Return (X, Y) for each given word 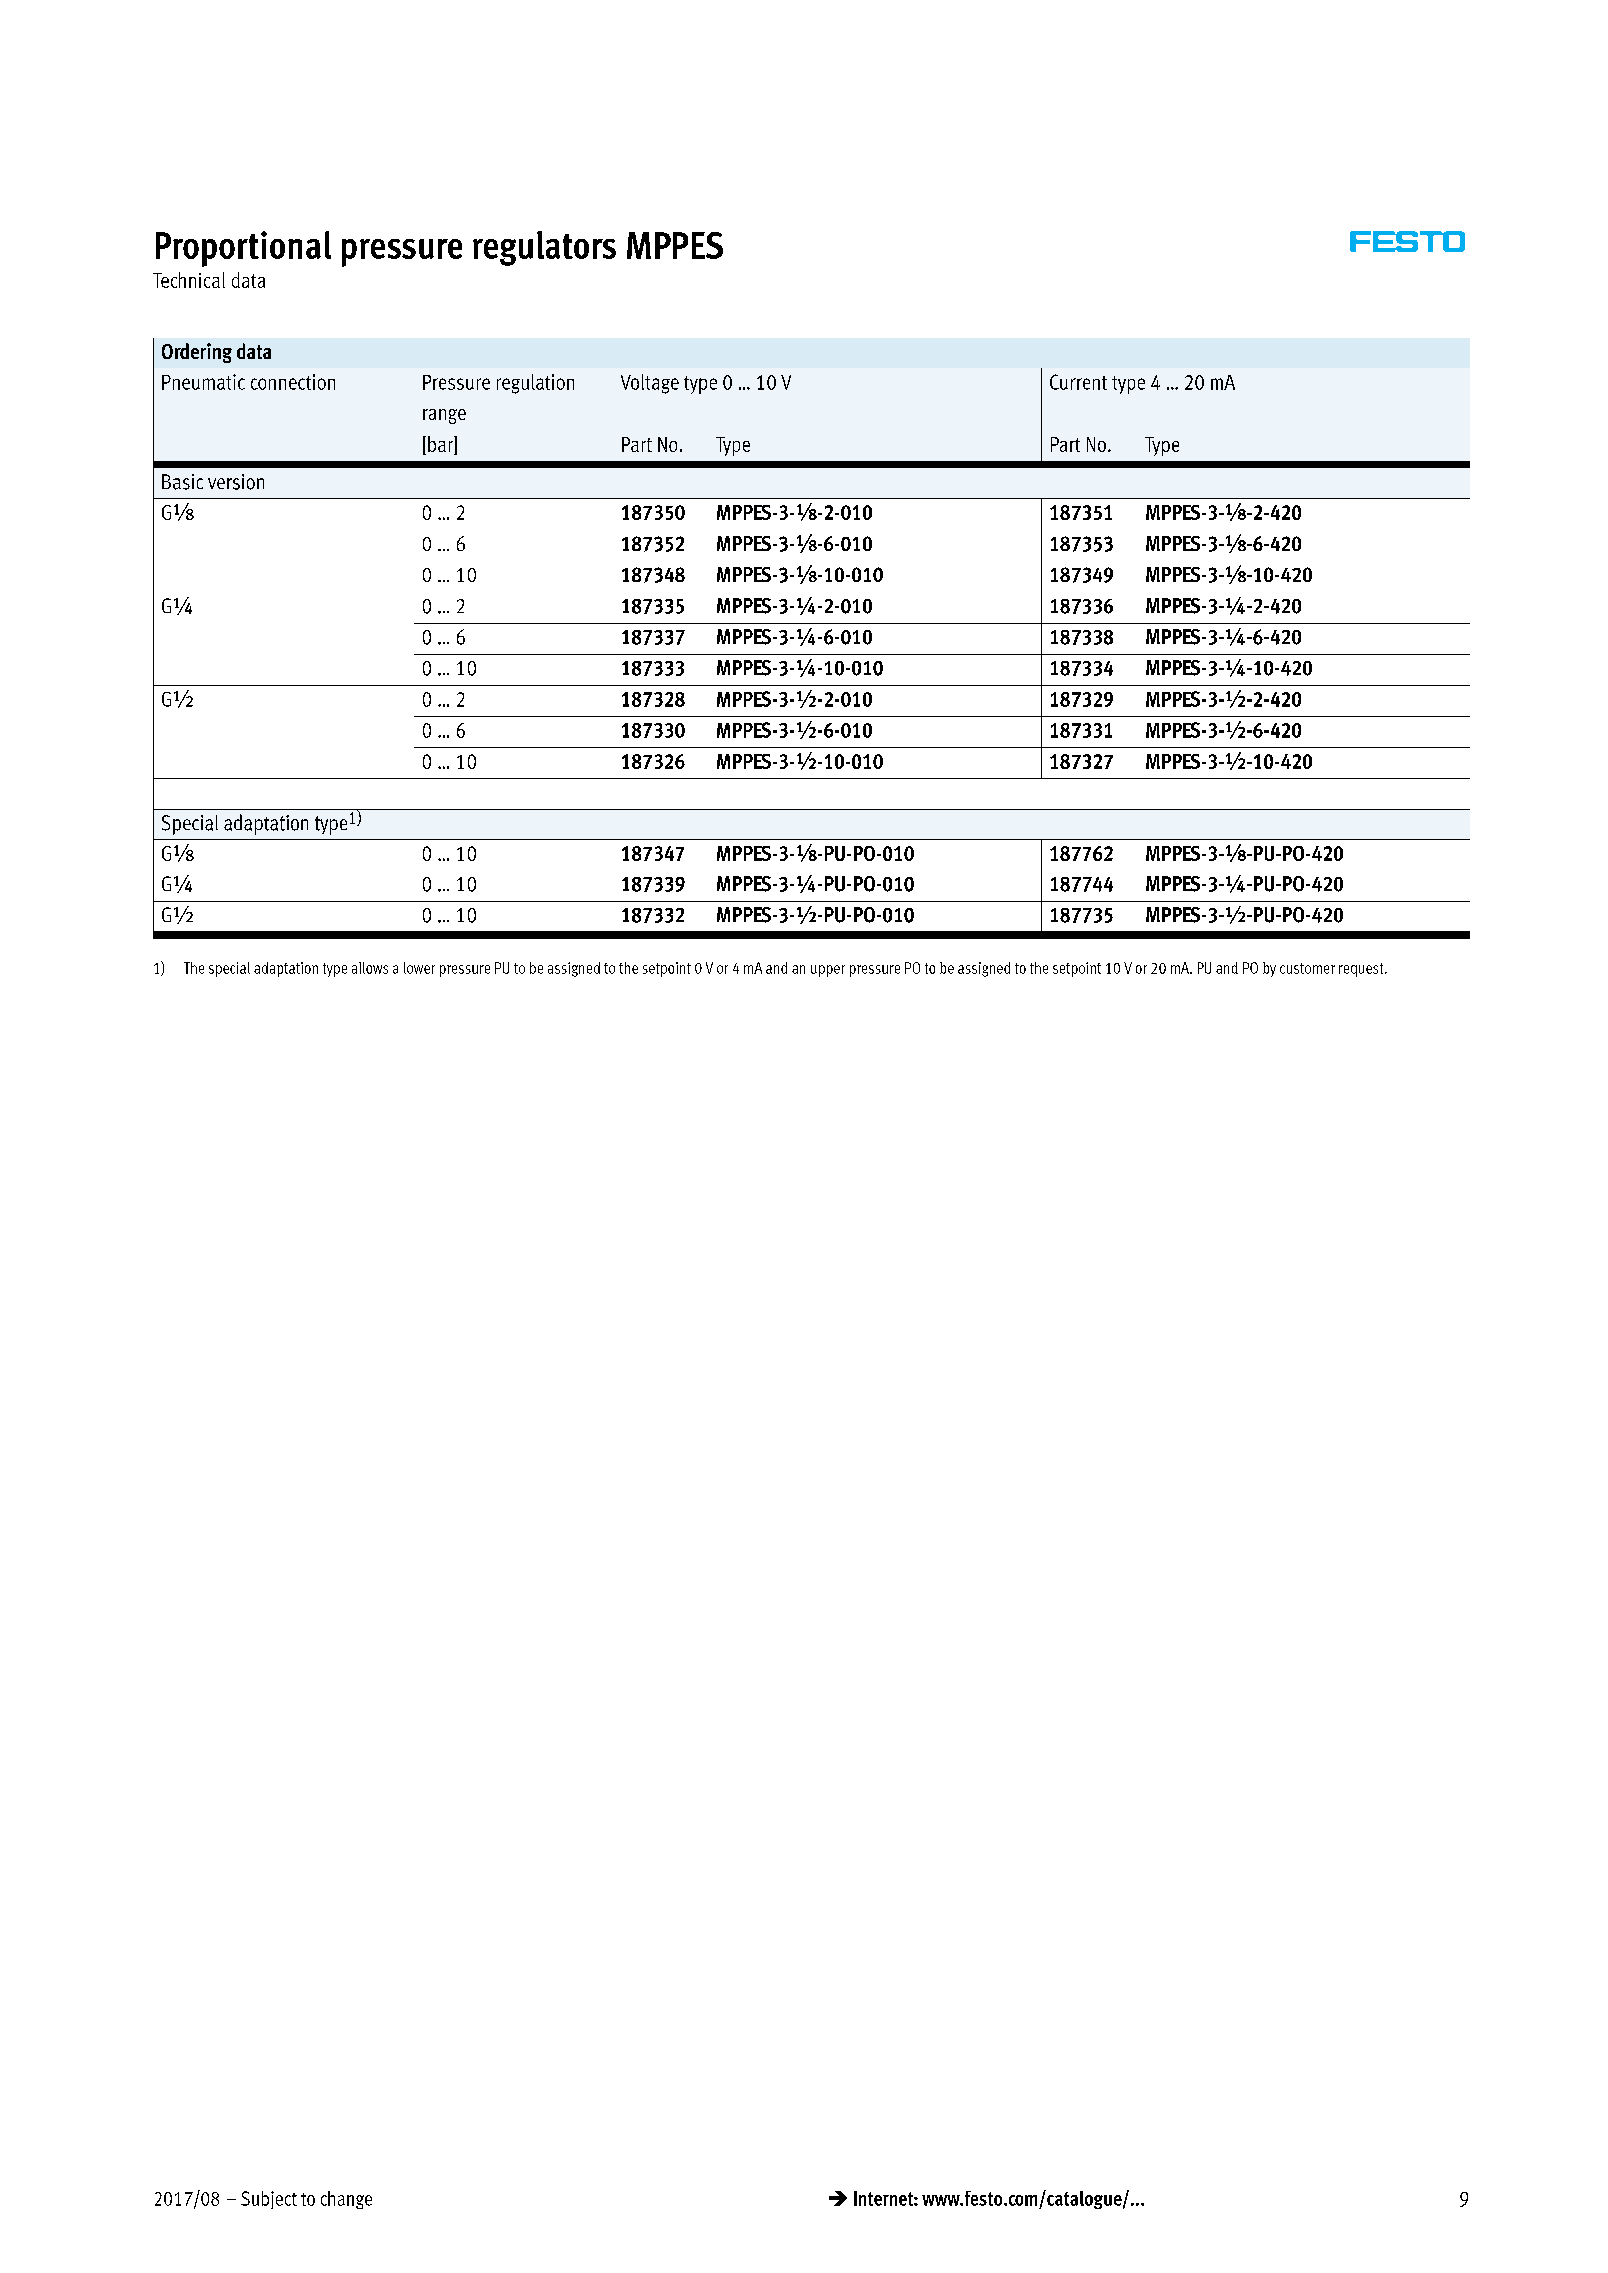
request (1362, 970)
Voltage (650, 384)
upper (828, 971)
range (444, 416)
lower (419, 968)
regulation (535, 384)
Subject (269, 2200)
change (346, 2200)
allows (370, 968)
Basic (182, 482)
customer (1307, 968)
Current (1078, 382)
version (236, 482)
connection (293, 382)
